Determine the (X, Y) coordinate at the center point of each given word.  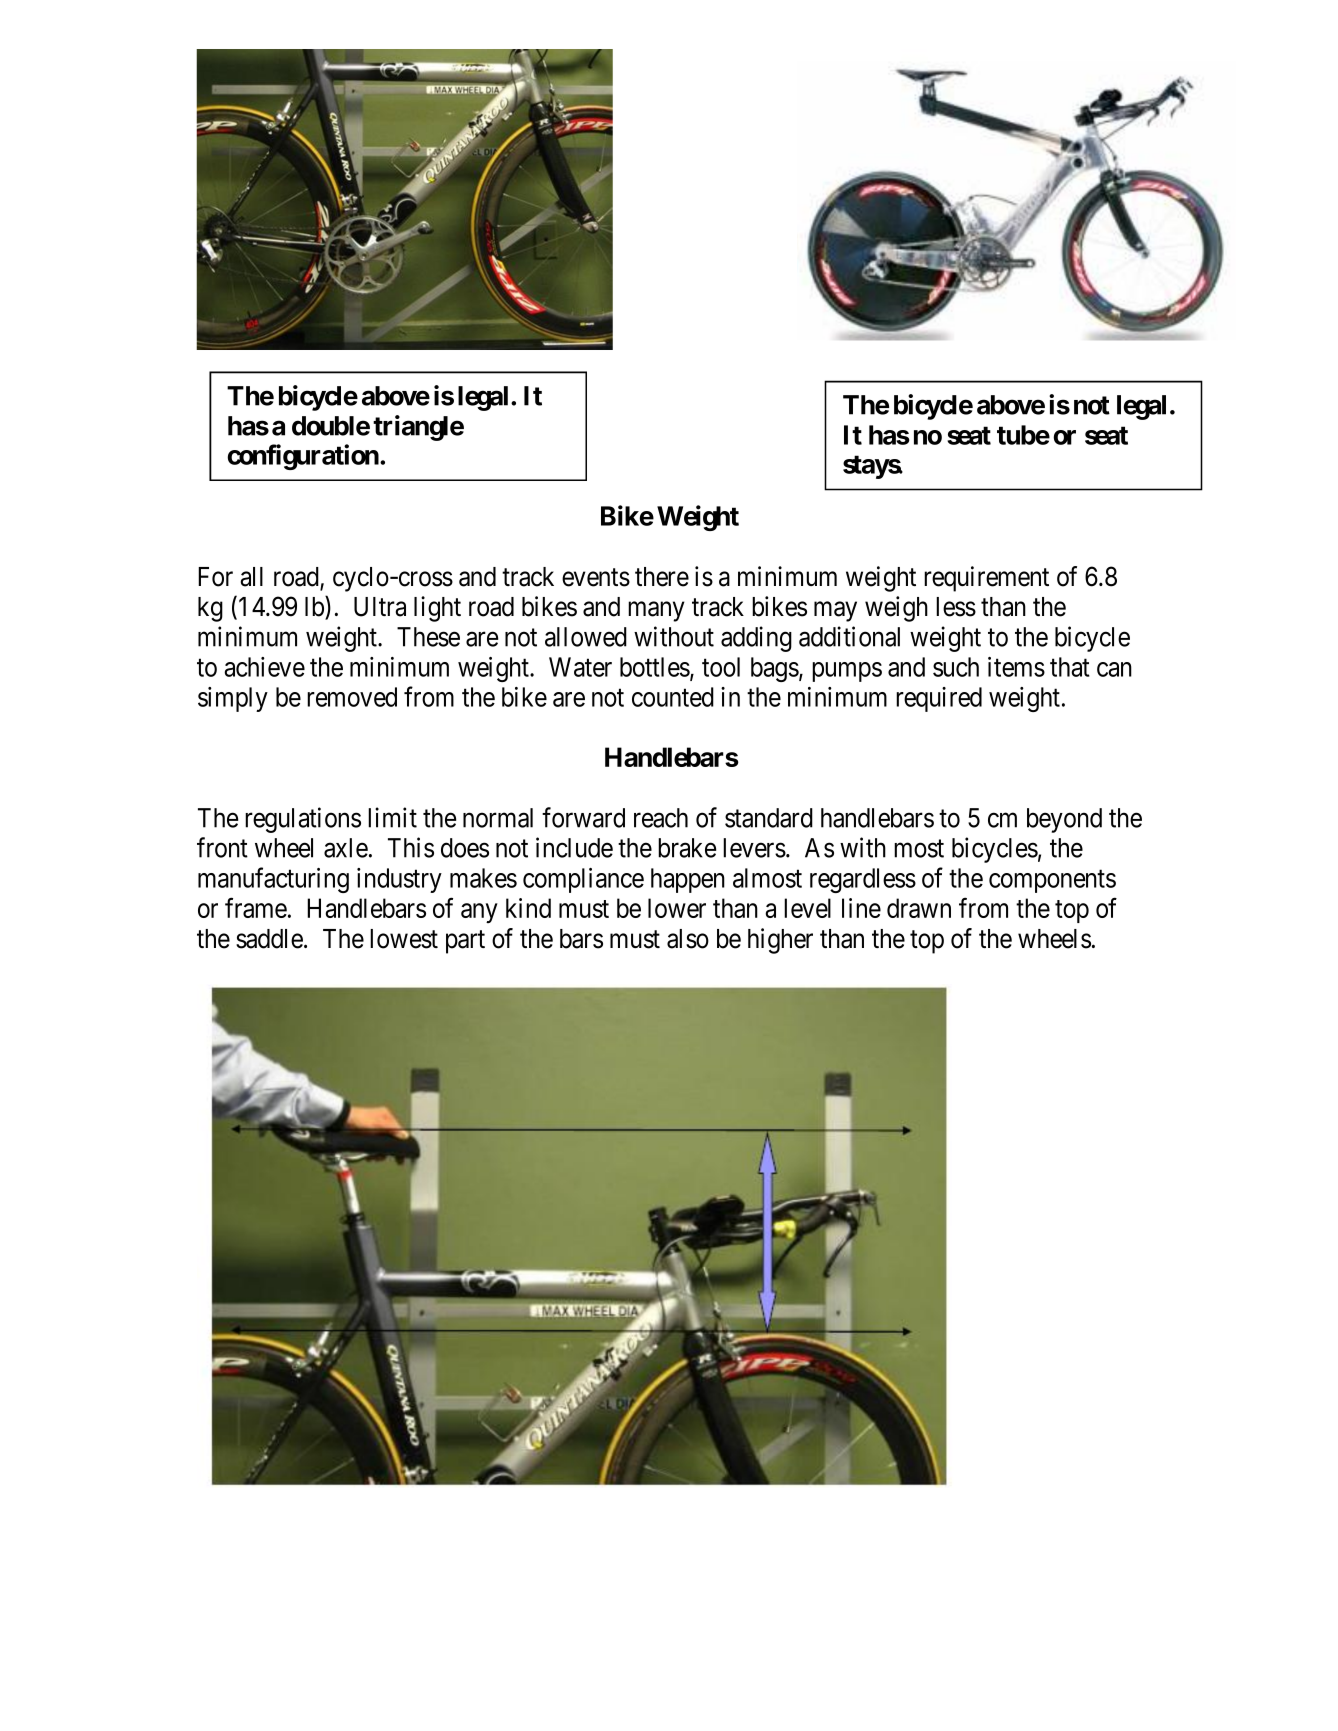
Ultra (380, 607)
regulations (303, 820)
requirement (986, 579)
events (596, 577)
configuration (303, 457)
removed (352, 697)
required (939, 699)
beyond (1064, 820)
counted (673, 697)
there (662, 577)
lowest (404, 939)
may (835, 612)
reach (661, 818)
